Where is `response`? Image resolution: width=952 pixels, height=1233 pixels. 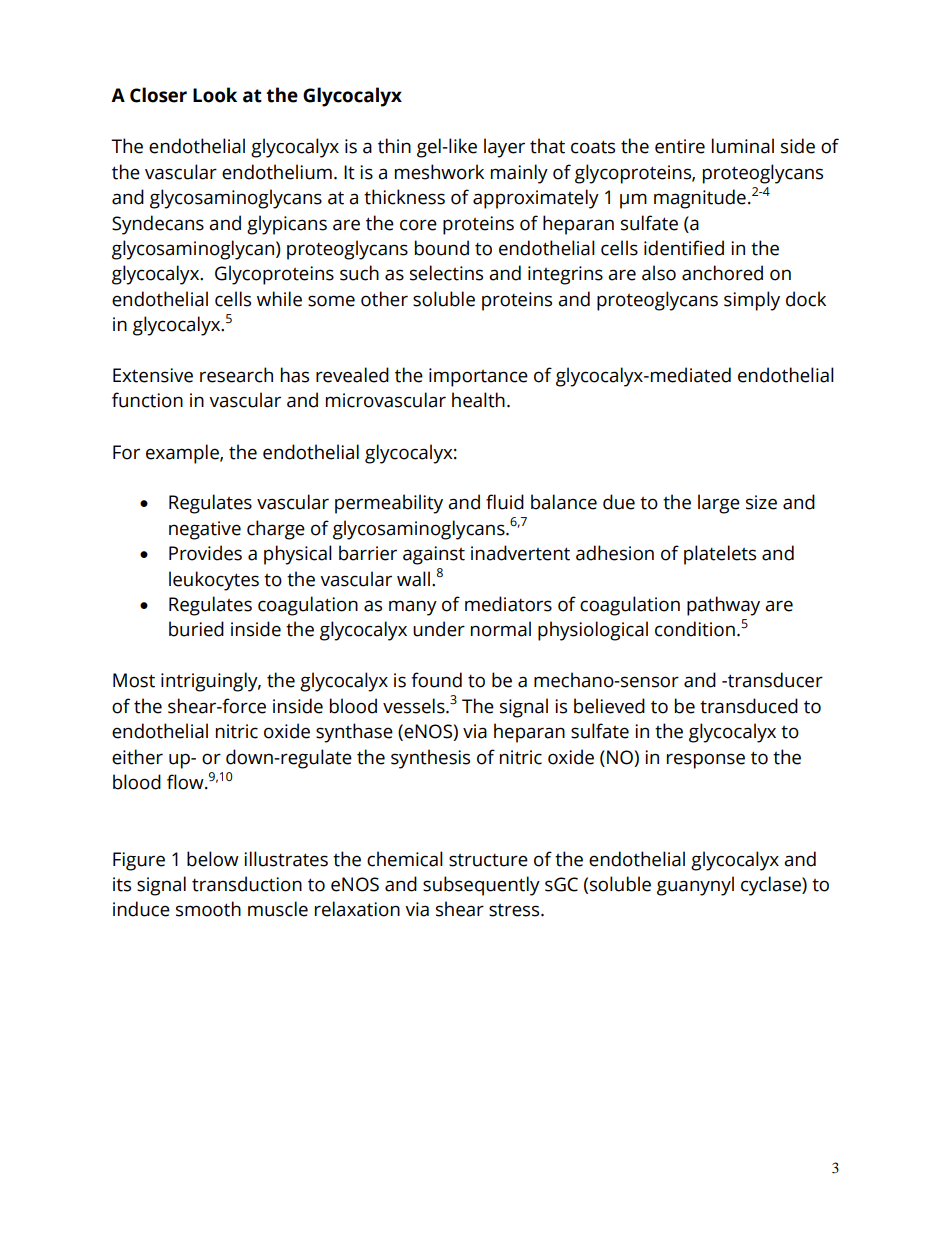
response is located at coordinates (706, 761).
